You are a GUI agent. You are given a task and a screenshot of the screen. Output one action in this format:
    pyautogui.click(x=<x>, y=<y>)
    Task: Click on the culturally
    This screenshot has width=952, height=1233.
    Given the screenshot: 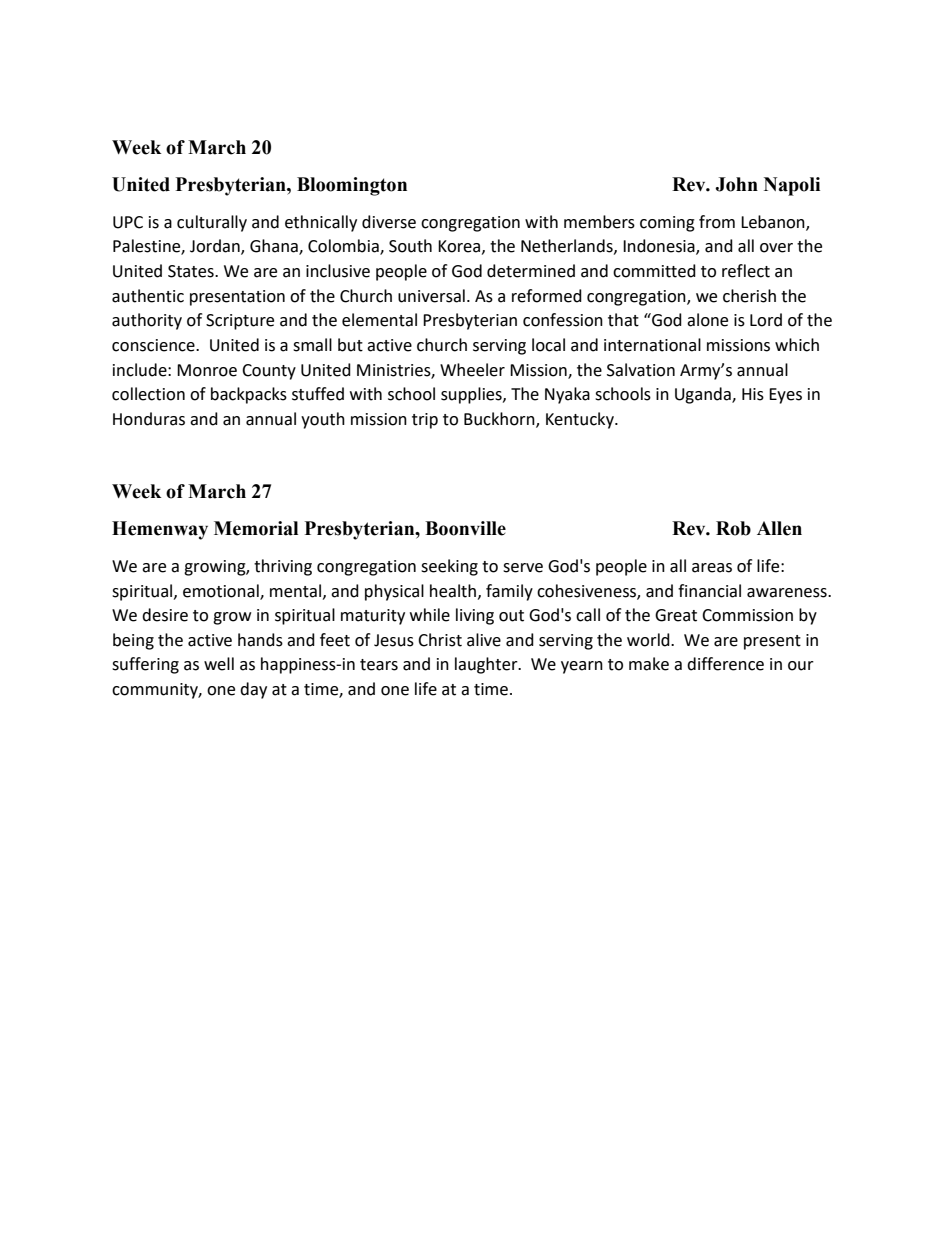 What is the action you would take?
    pyautogui.click(x=212, y=223)
